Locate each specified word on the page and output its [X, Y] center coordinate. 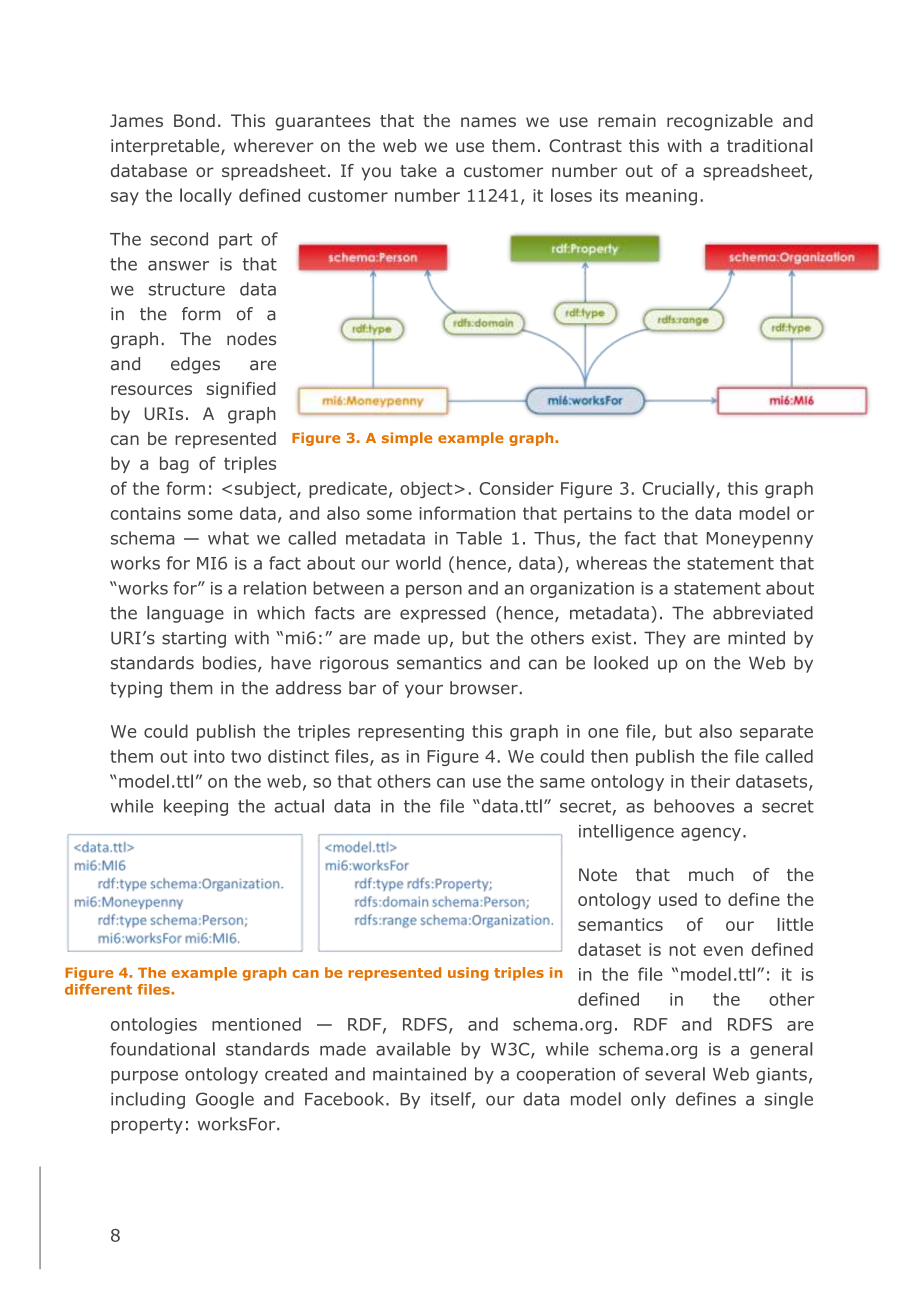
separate [776, 733]
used [678, 899]
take [418, 170]
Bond [194, 120]
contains [146, 513]
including [148, 1100]
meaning [661, 197]
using [468, 974]
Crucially [679, 489]
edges [195, 365]
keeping [196, 807]
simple [407, 439]
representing [411, 733]
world [418, 563]
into [209, 756]
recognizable [720, 122]
